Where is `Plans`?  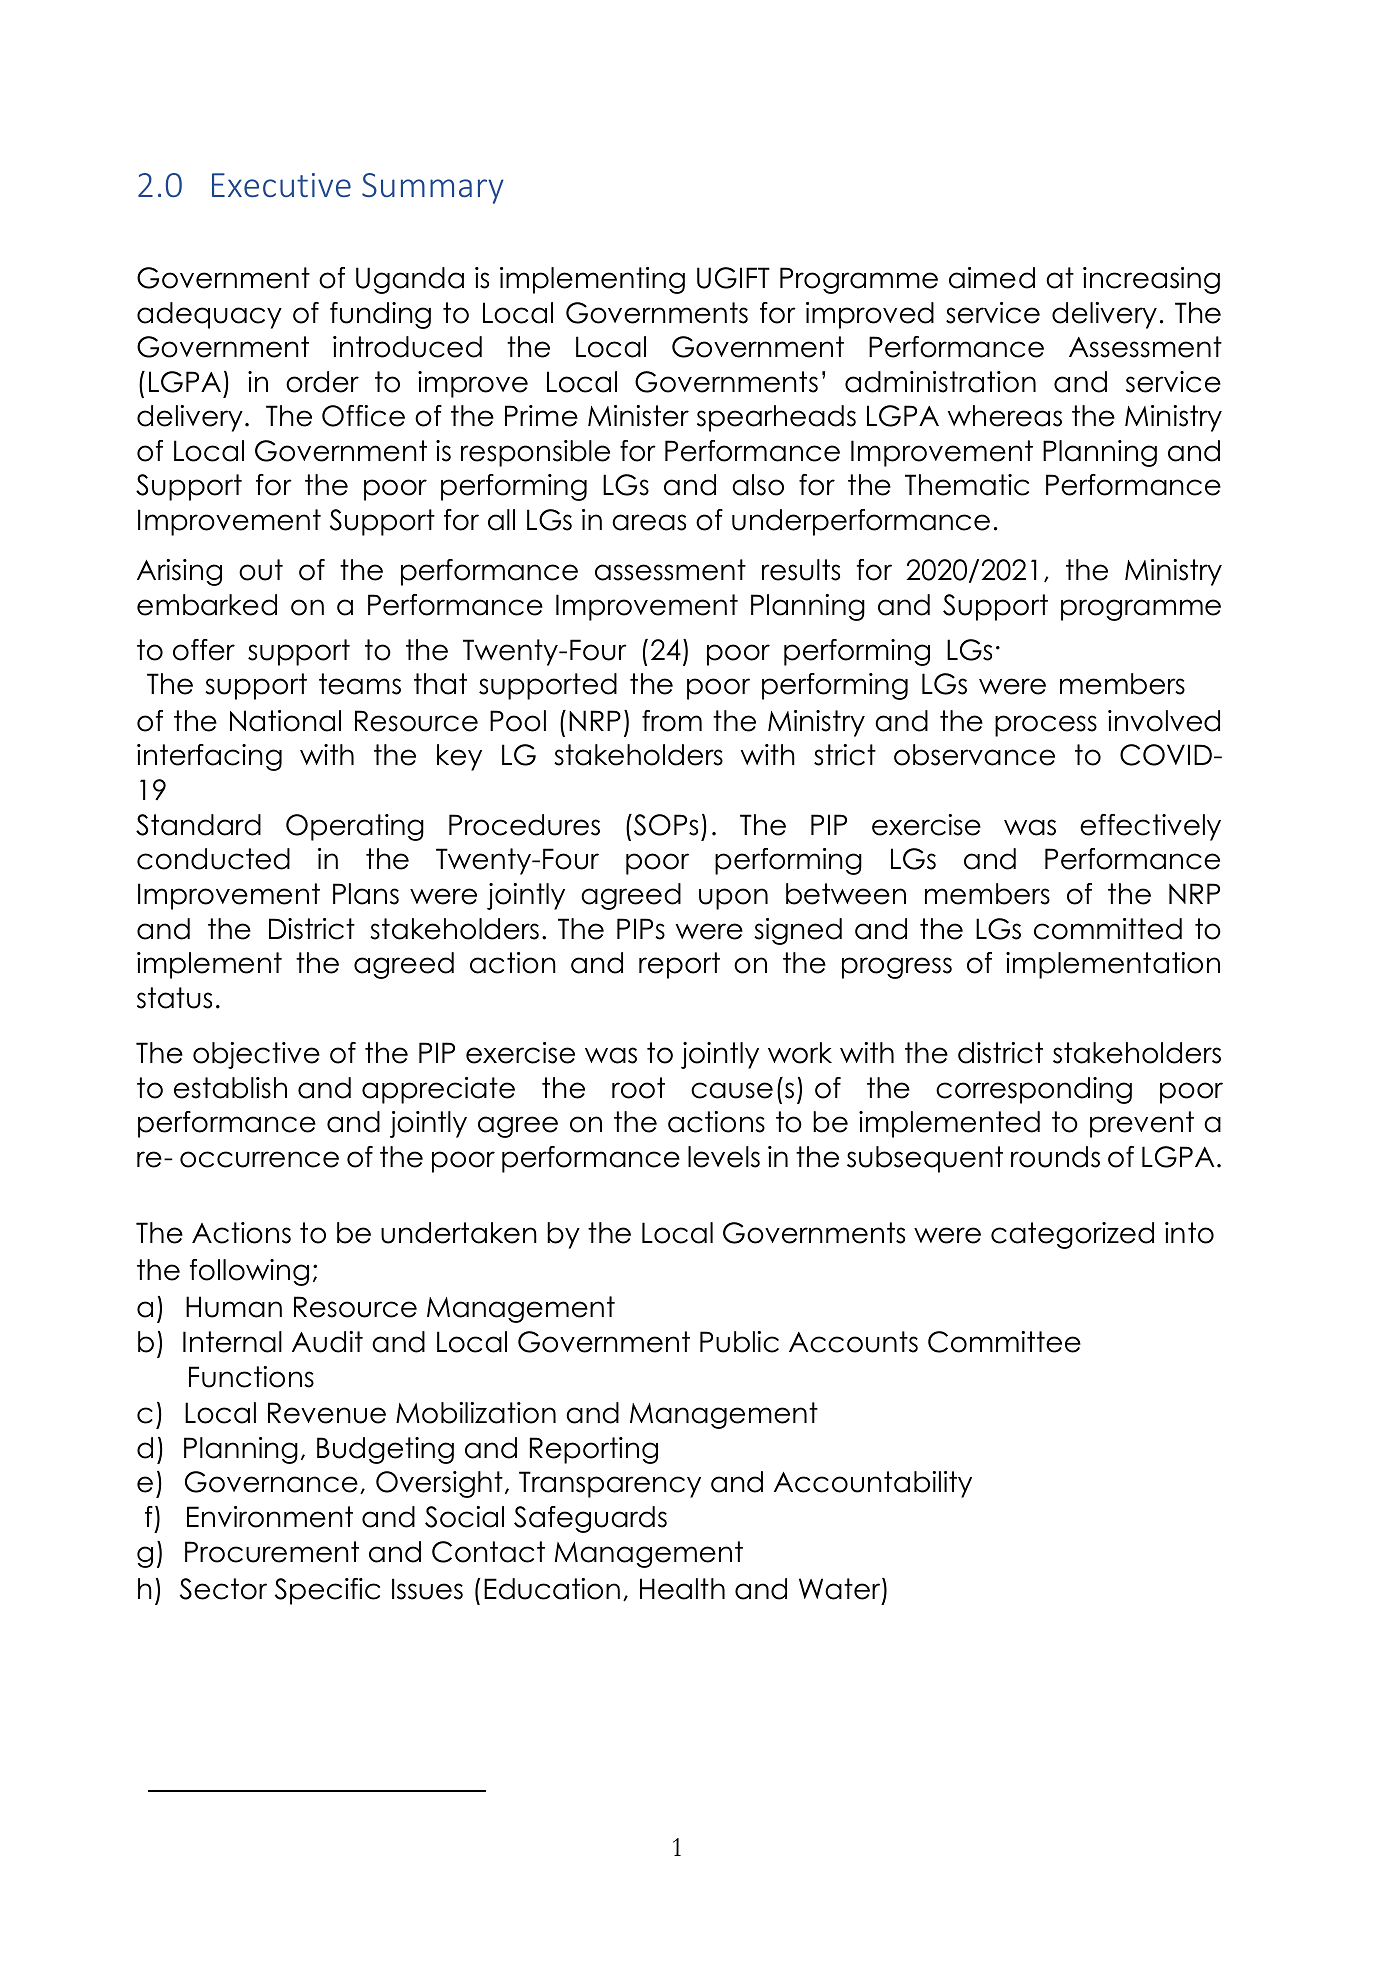 Plans is located at coordinates (366, 894).
